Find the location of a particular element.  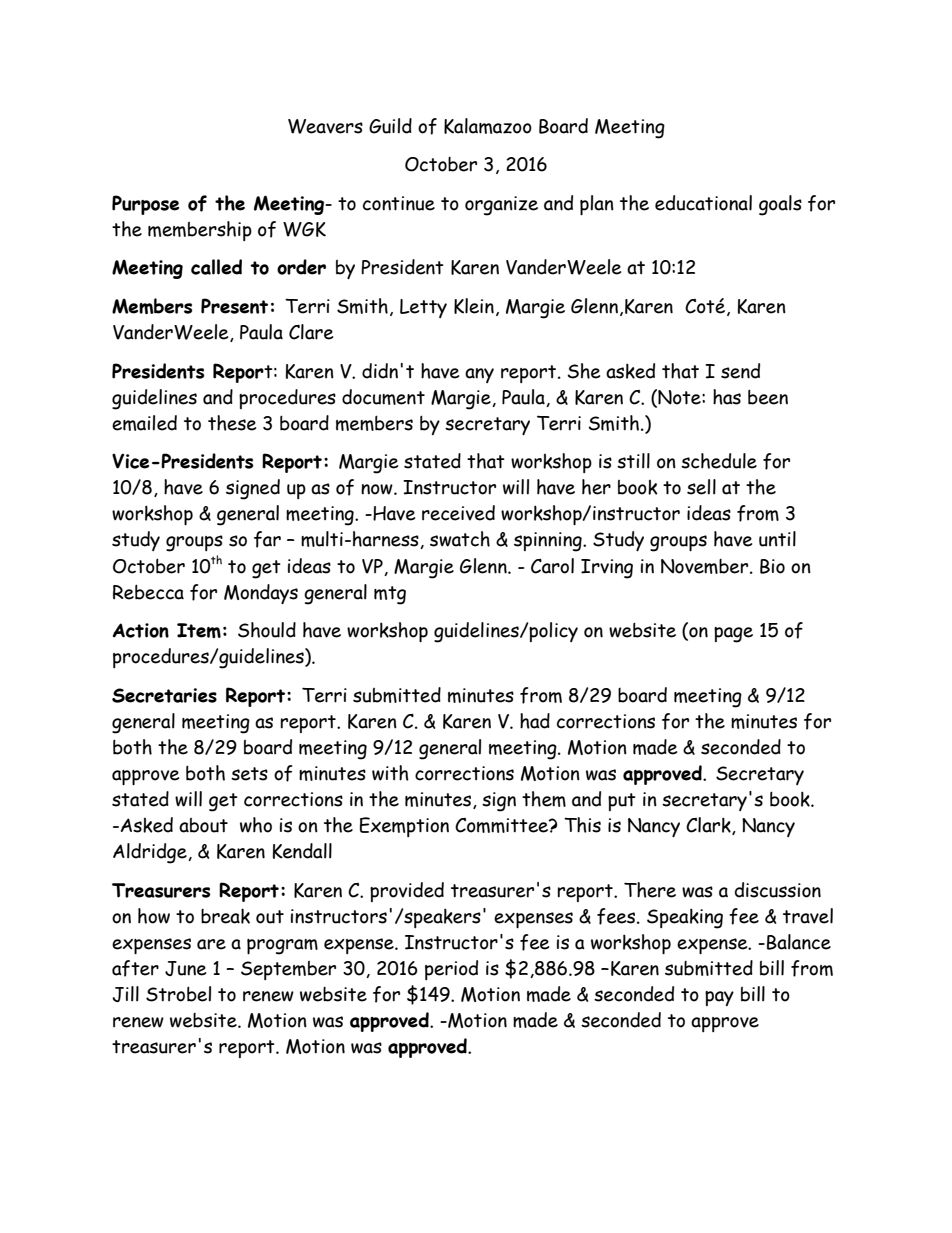

Kalamazoo is located at coordinates (488, 126).
